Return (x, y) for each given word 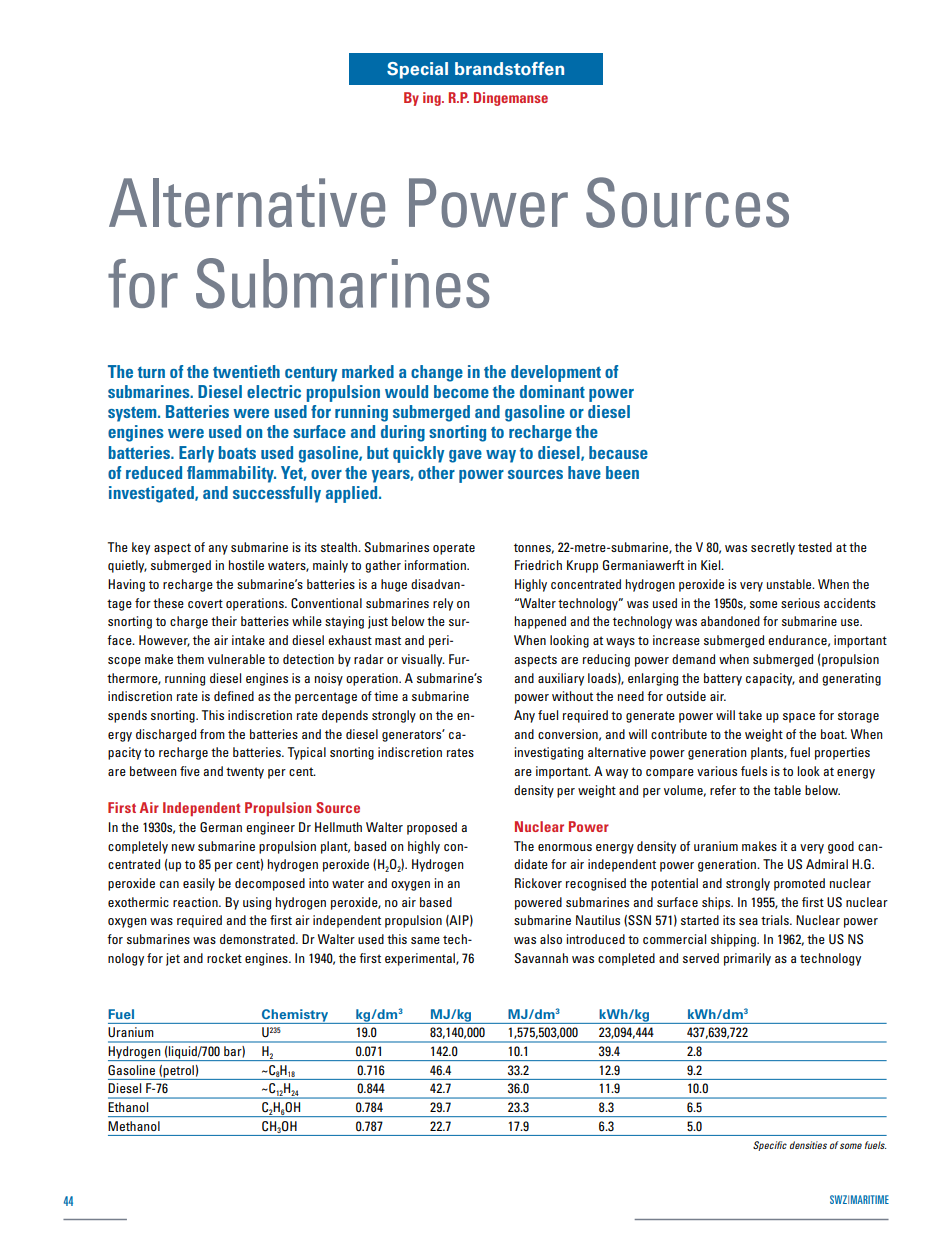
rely (443, 604)
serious (800, 603)
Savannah (541, 958)
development (556, 373)
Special (417, 70)
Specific (770, 1146)
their (224, 621)
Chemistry (295, 1016)
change (437, 373)
